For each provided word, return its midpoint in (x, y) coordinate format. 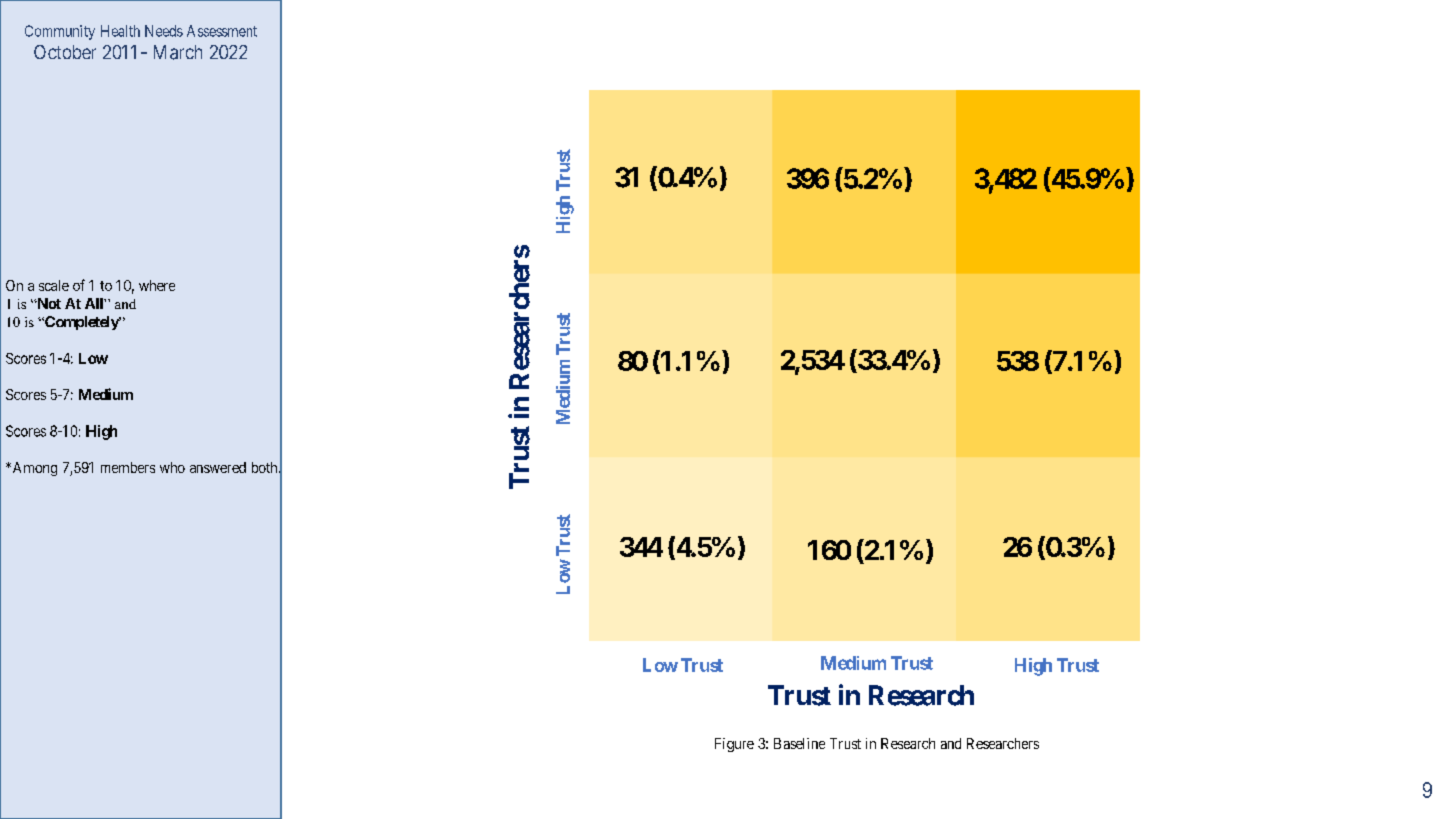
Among (33, 469)
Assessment (222, 31)
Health (120, 31)
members (128, 467)
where (157, 285)
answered (218, 467)
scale (54, 285)
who (172, 467)
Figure (734, 745)
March (178, 52)
